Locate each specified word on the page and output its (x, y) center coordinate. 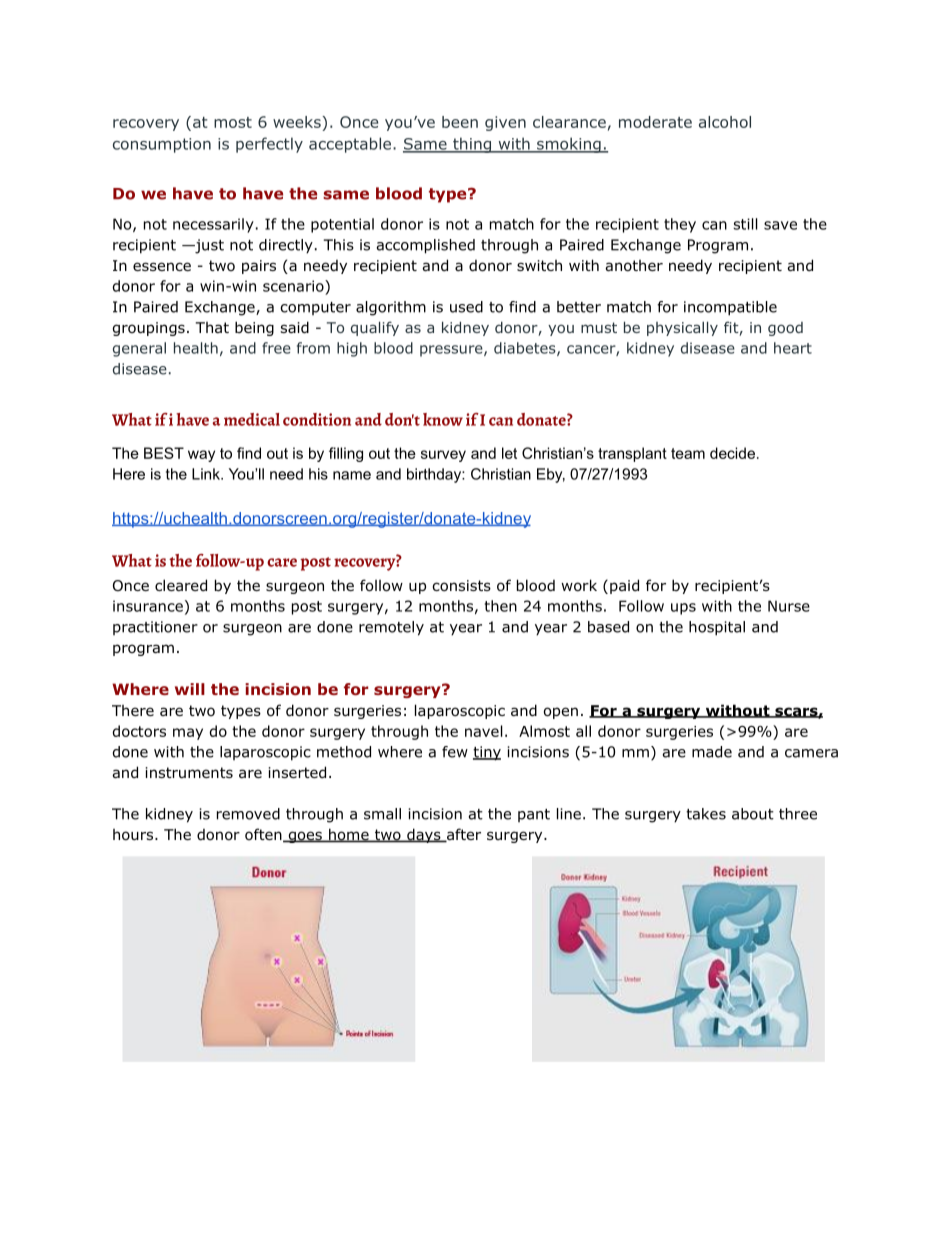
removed (248, 814)
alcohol (725, 122)
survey (443, 456)
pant (534, 815)
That (212, 327)
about (753, 814)
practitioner (155, 628)
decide (732, 453)
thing (472, 145)
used (466, 307)
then (501, 606)
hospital (717, 628)
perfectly (269, 145)
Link (207, 474)
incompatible (730, 308)
